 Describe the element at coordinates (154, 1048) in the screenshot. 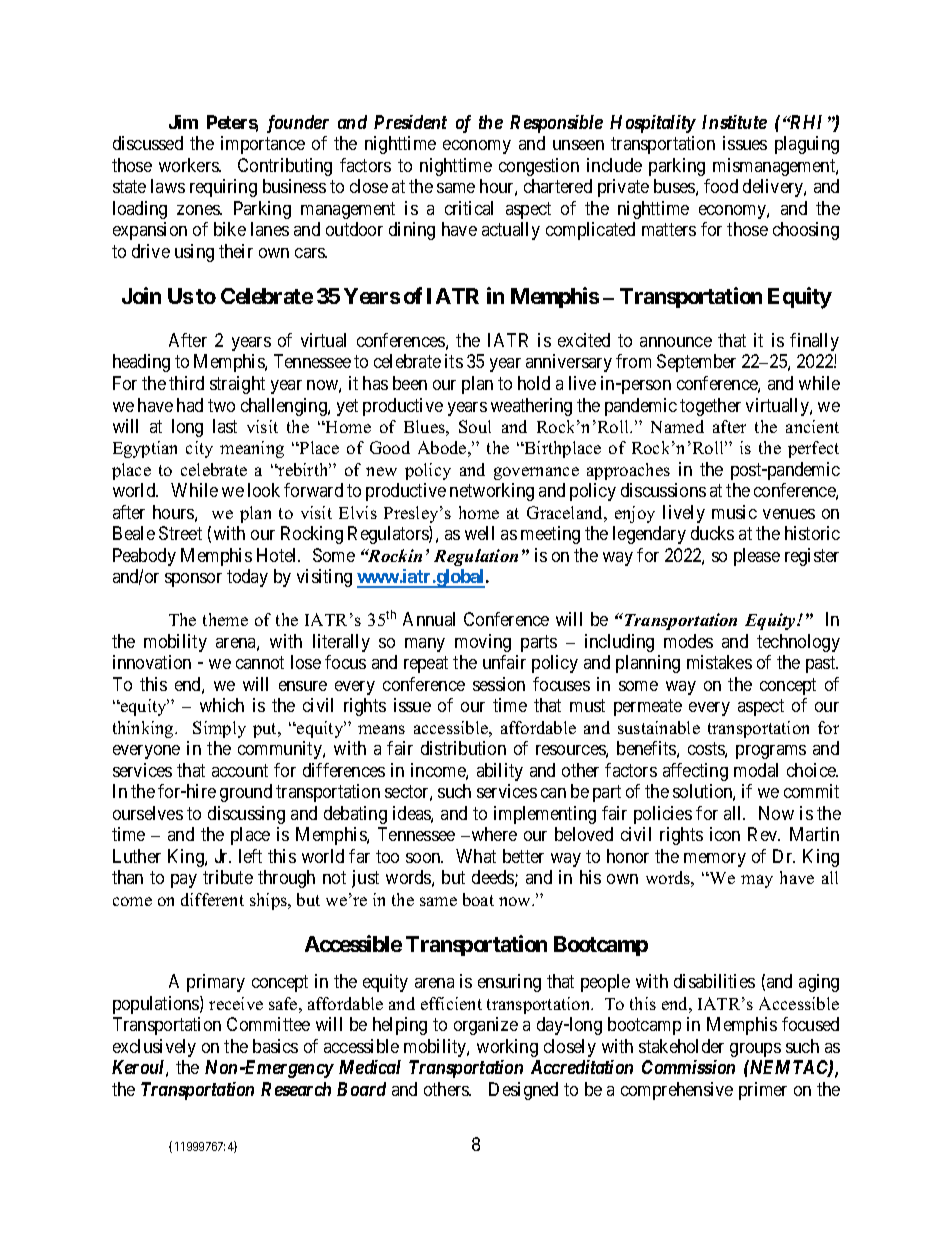

I see `exclusively` at that location.
